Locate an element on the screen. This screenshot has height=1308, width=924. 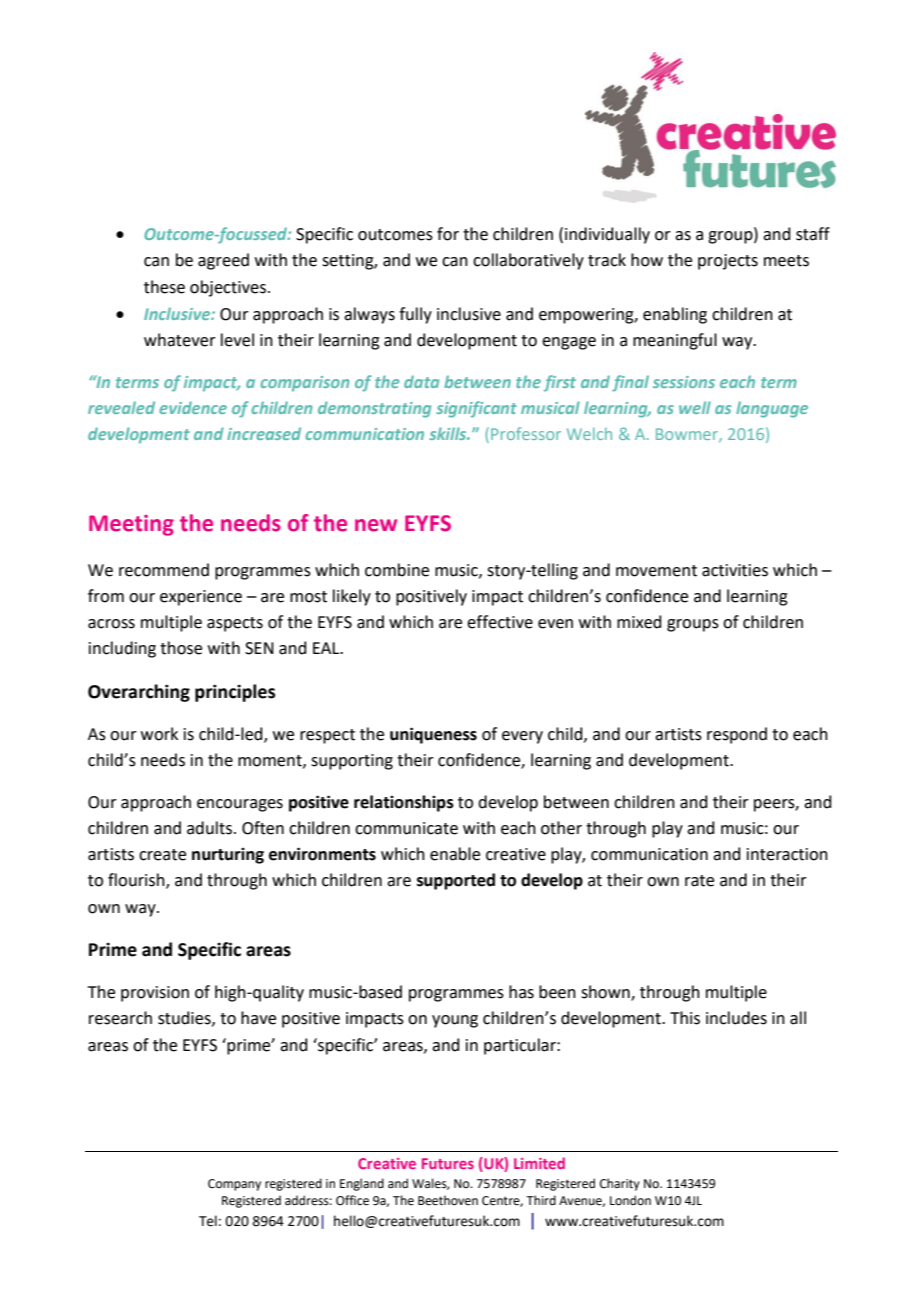
London is located at coordinates (630, 1200).
